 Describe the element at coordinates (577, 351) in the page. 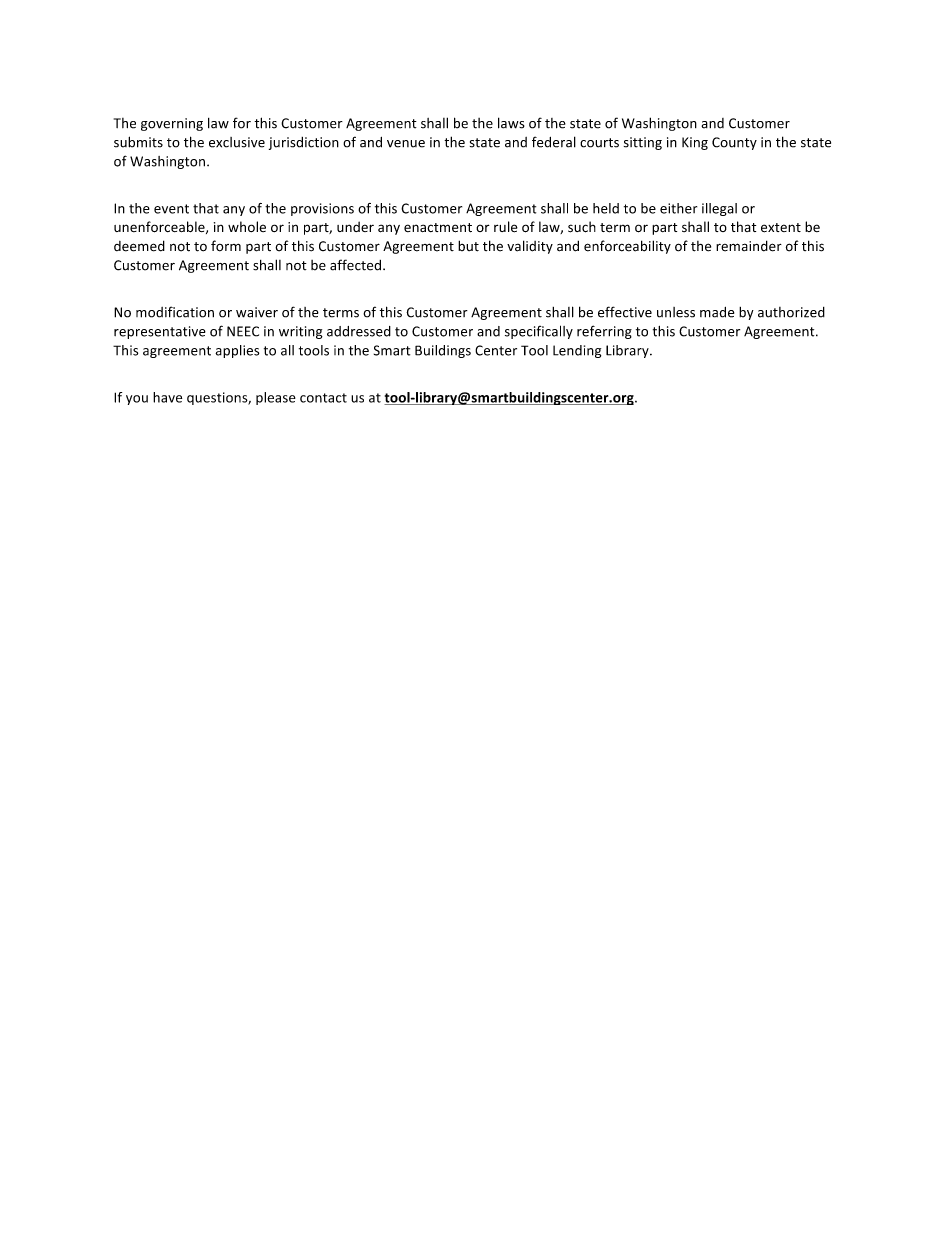

I see `Lending` at that location.
